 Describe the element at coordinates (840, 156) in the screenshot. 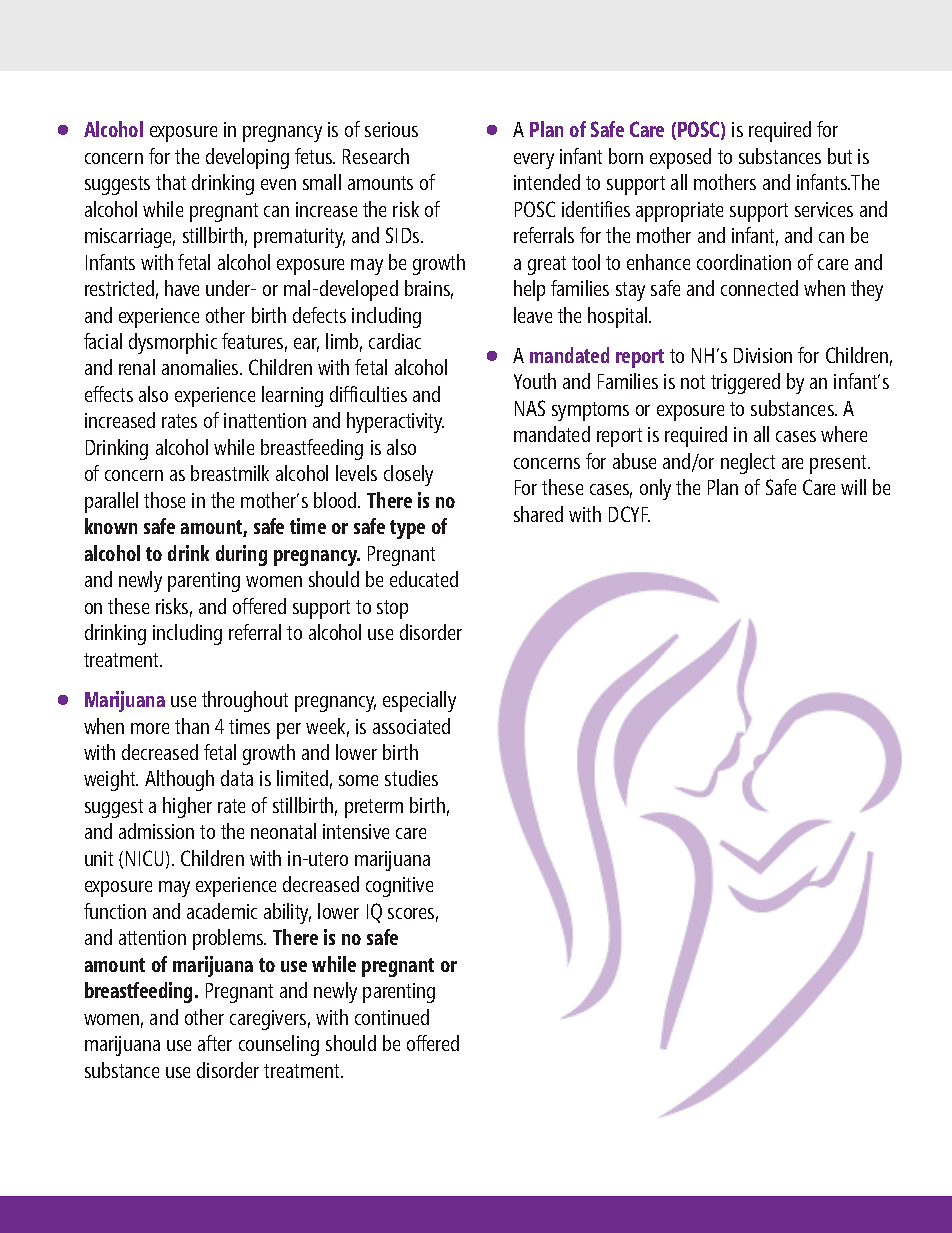

I see `but` at that location.
